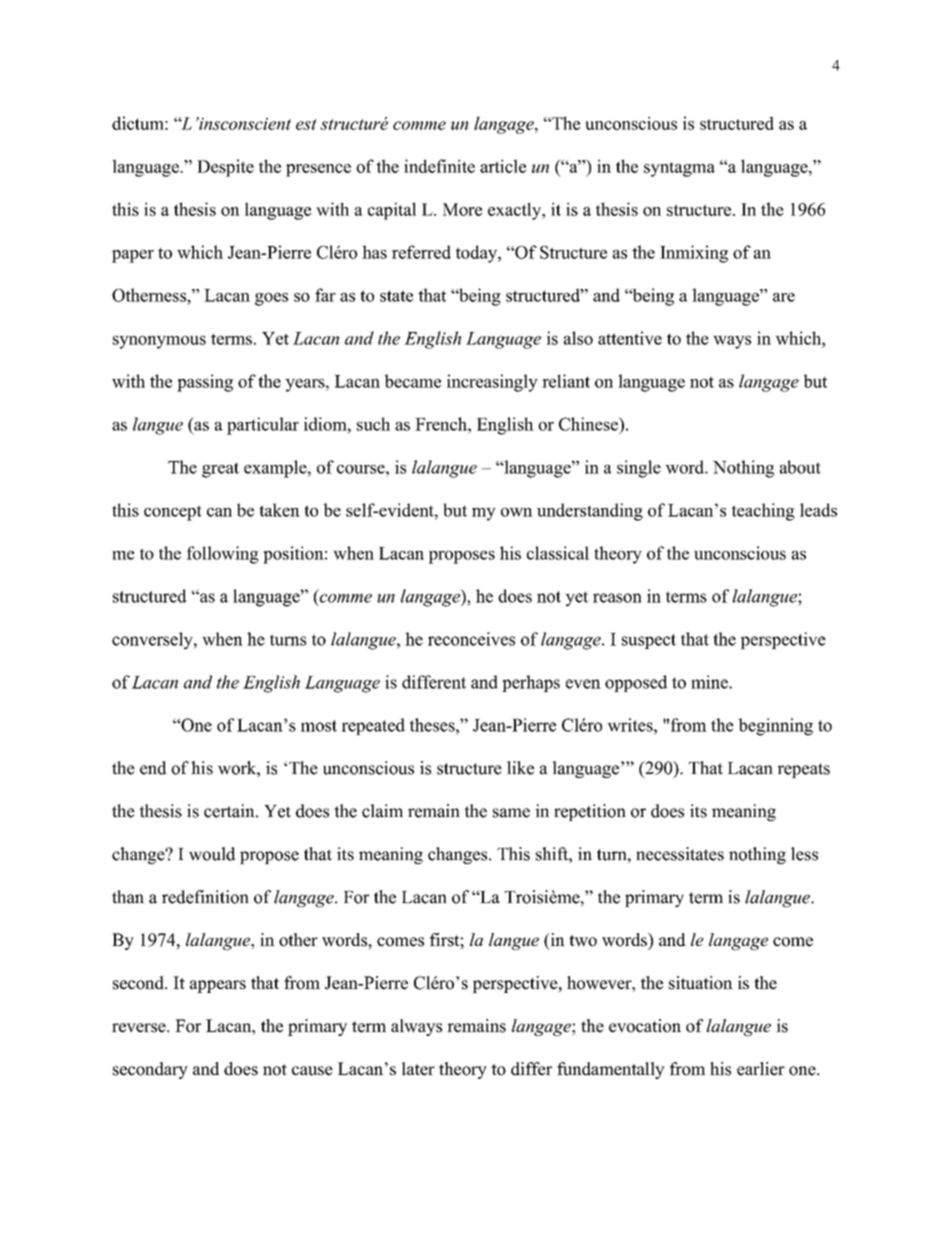  I want to click on Despite, so click(225, 168).
